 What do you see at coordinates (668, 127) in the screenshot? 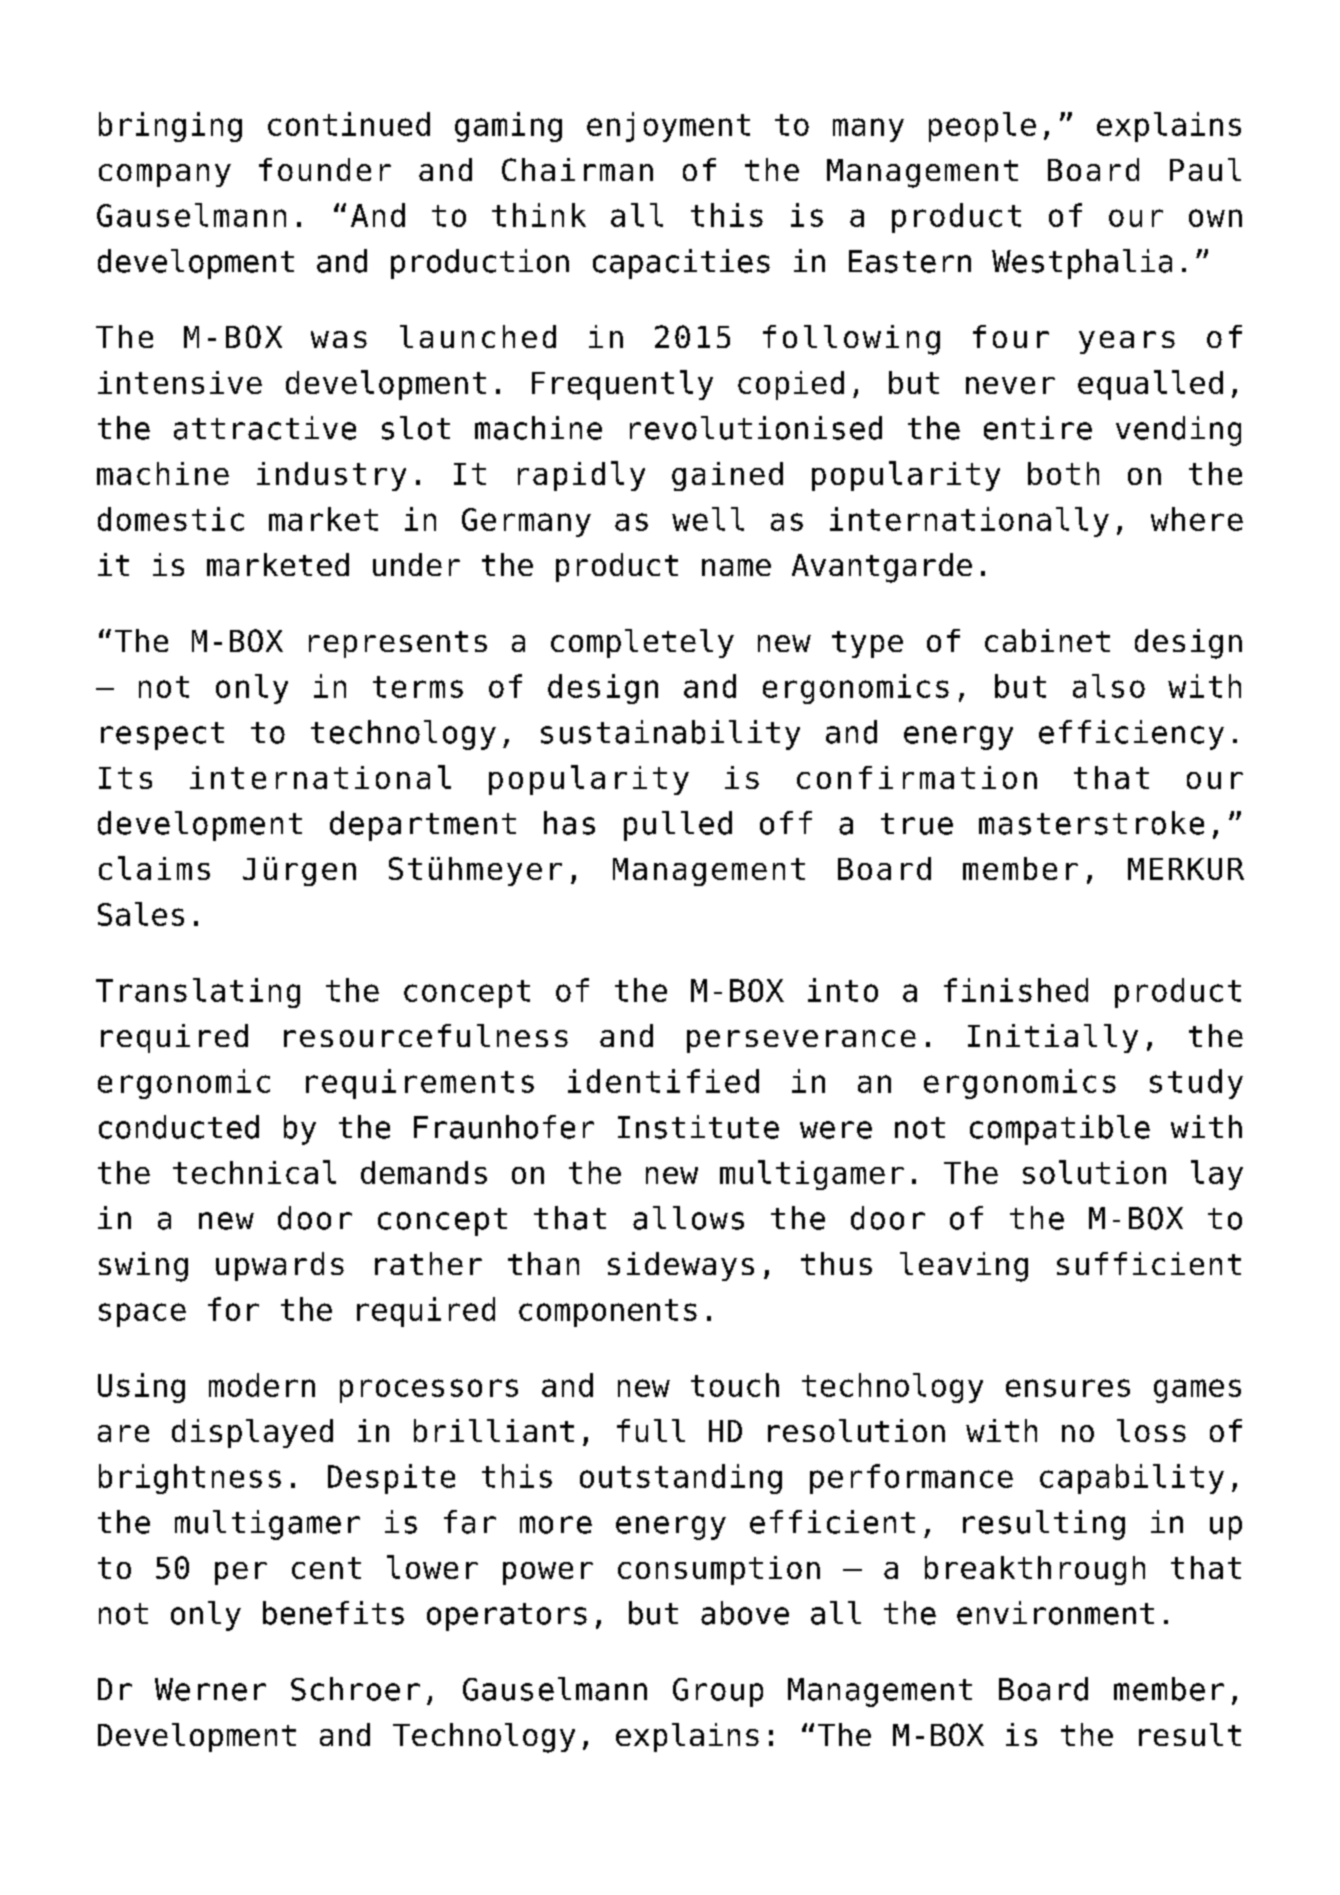
I see `enjoyment` at bounding box center [668, 127].
